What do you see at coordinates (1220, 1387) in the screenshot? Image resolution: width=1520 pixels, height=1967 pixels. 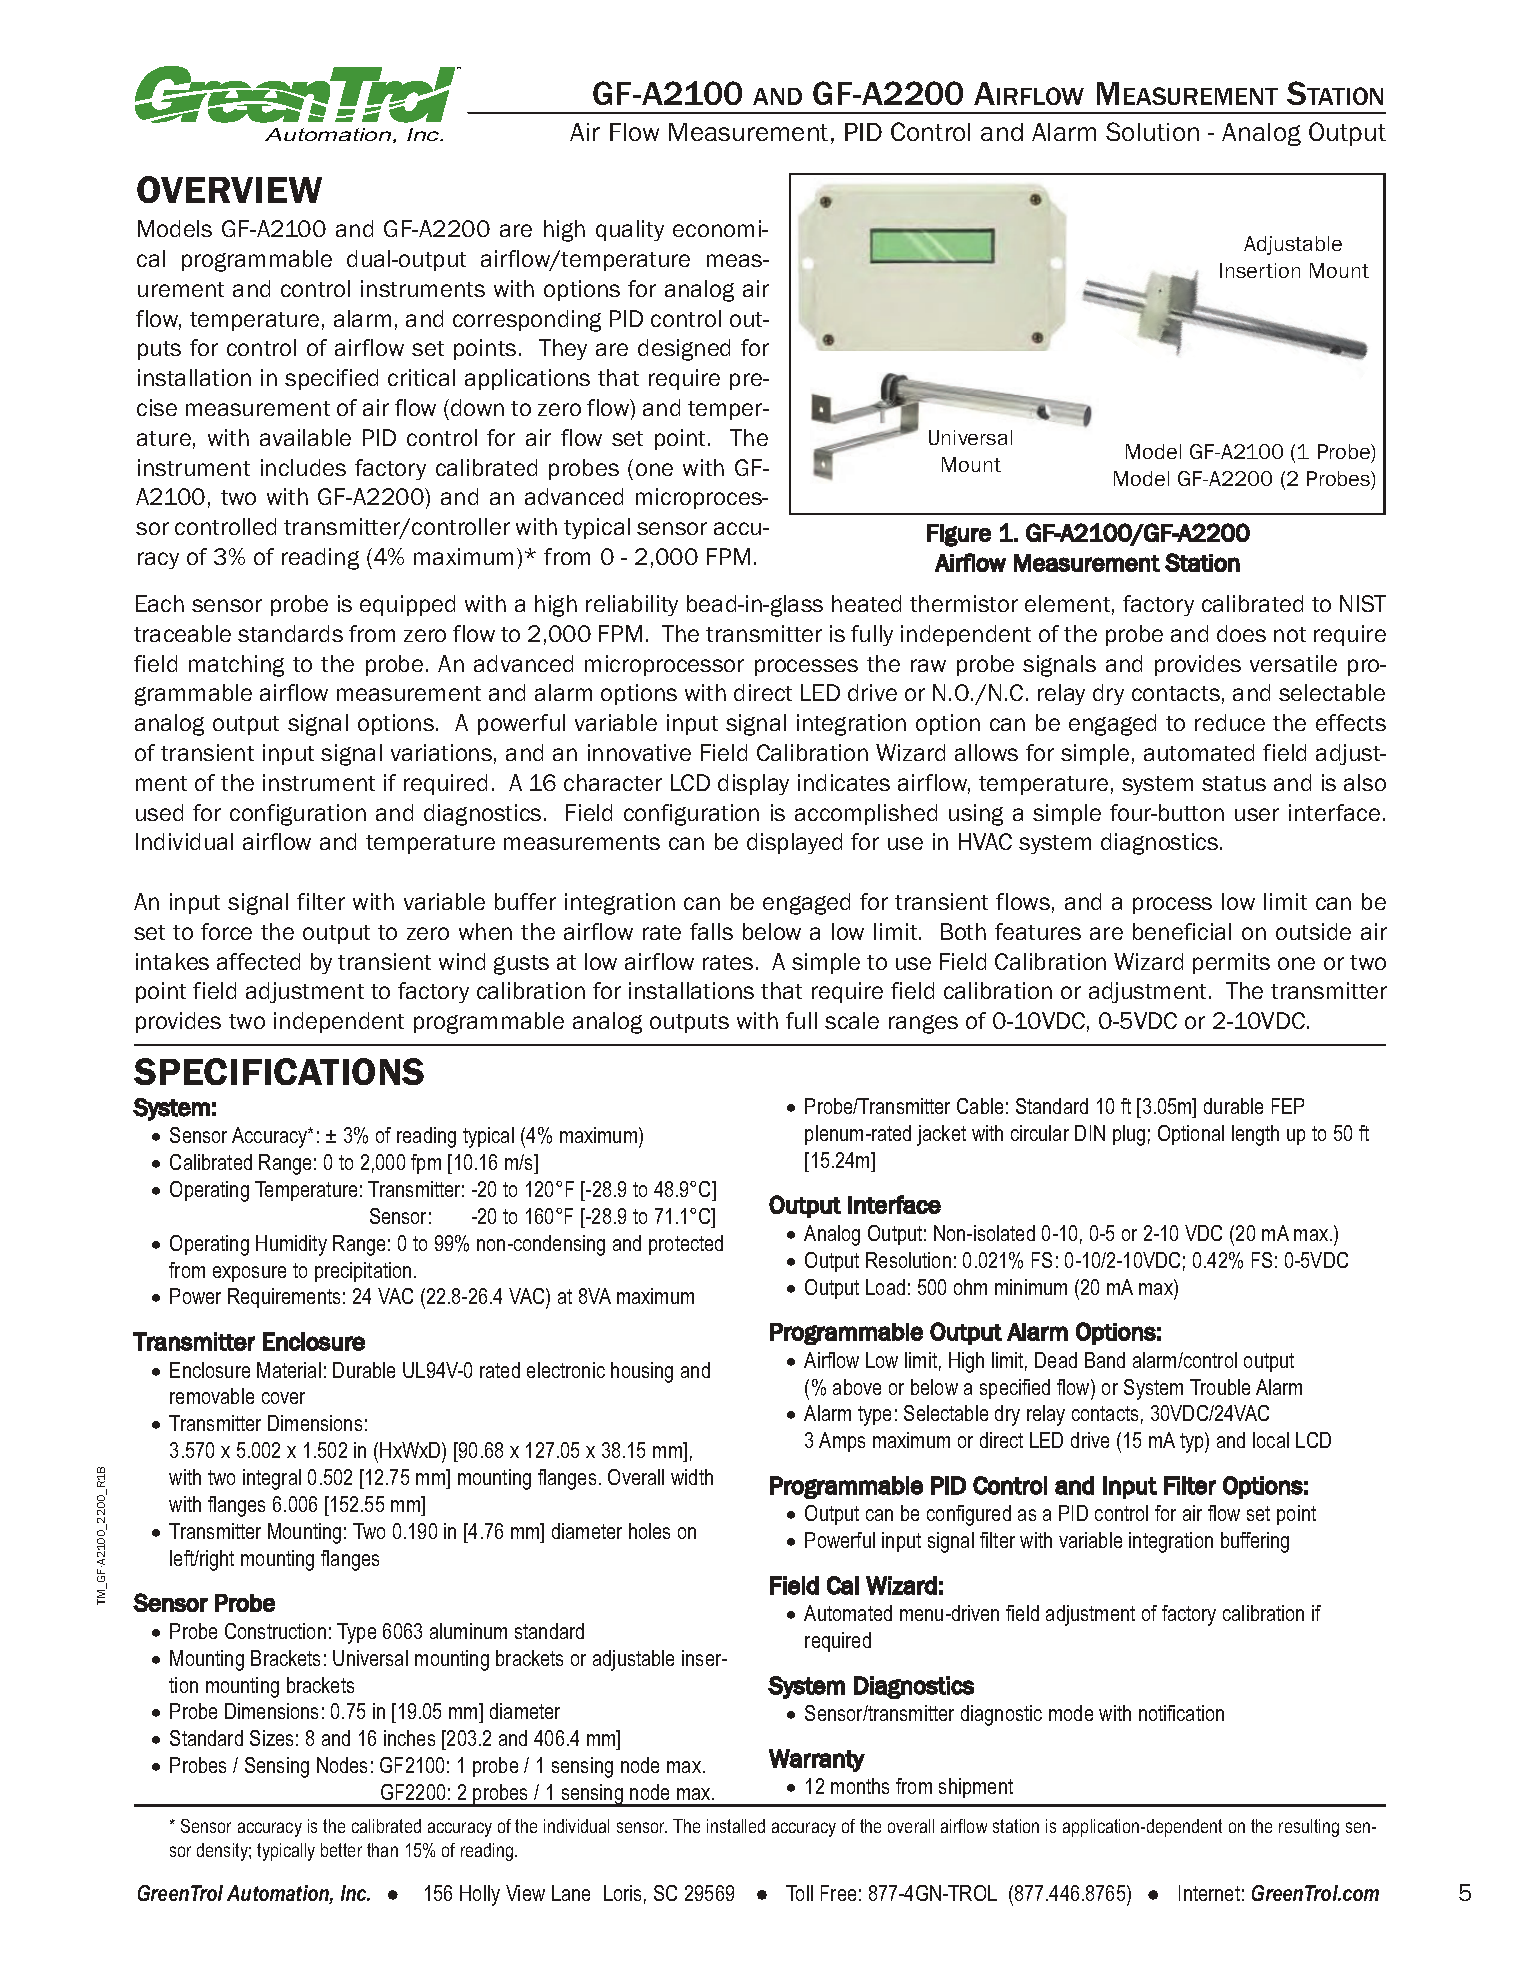 I see `Trouble` at bounding box center [1220, 1387].
